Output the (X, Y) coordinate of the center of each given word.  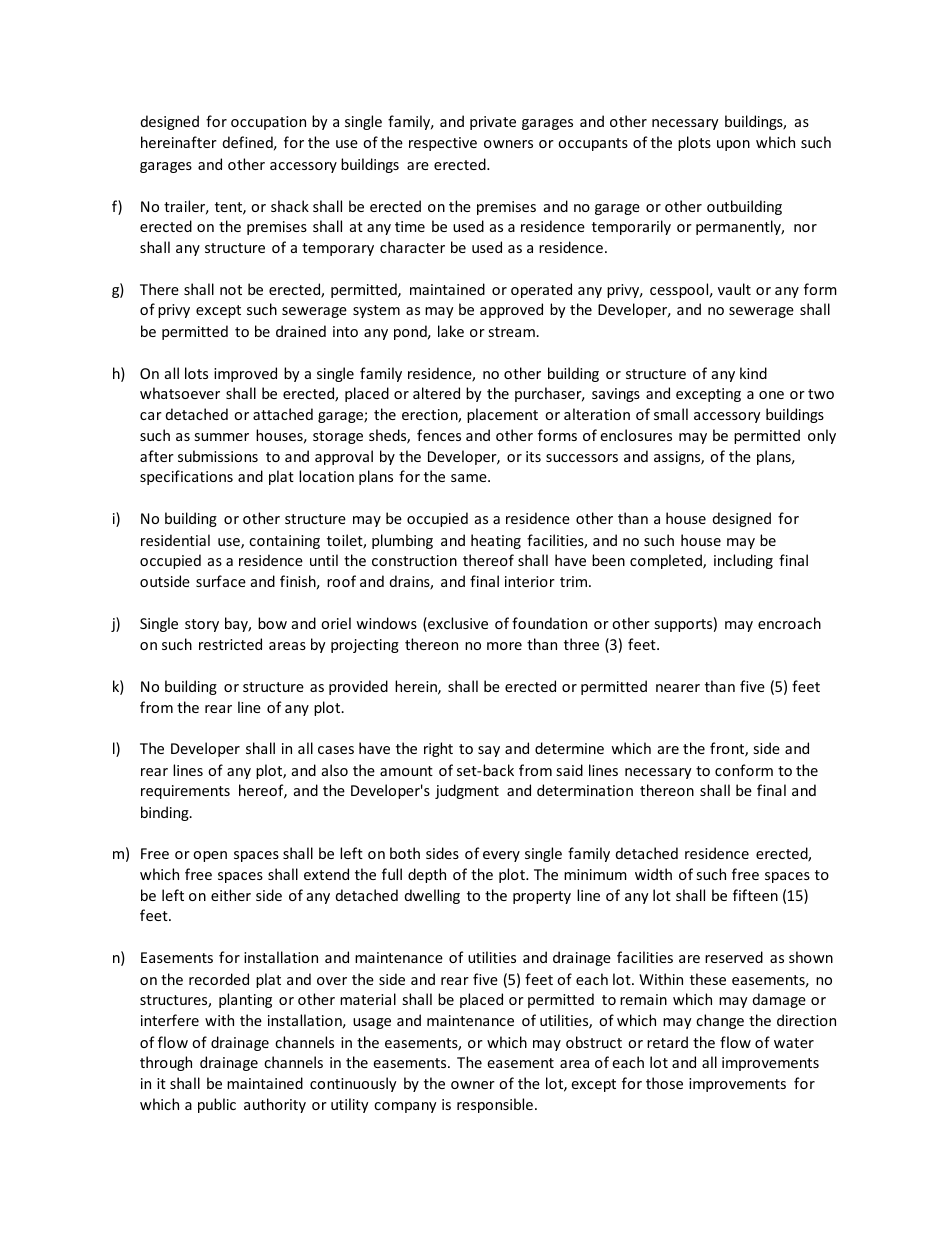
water (794, 1043)
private (493, 123)
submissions (218, 456)
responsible (495, 1105)
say (489, 751)
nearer (678, 688)
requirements (185, 792)
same (470, 478)
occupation (268, 123)
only (822, 436)
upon (733, 145)
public (217, 1105)
